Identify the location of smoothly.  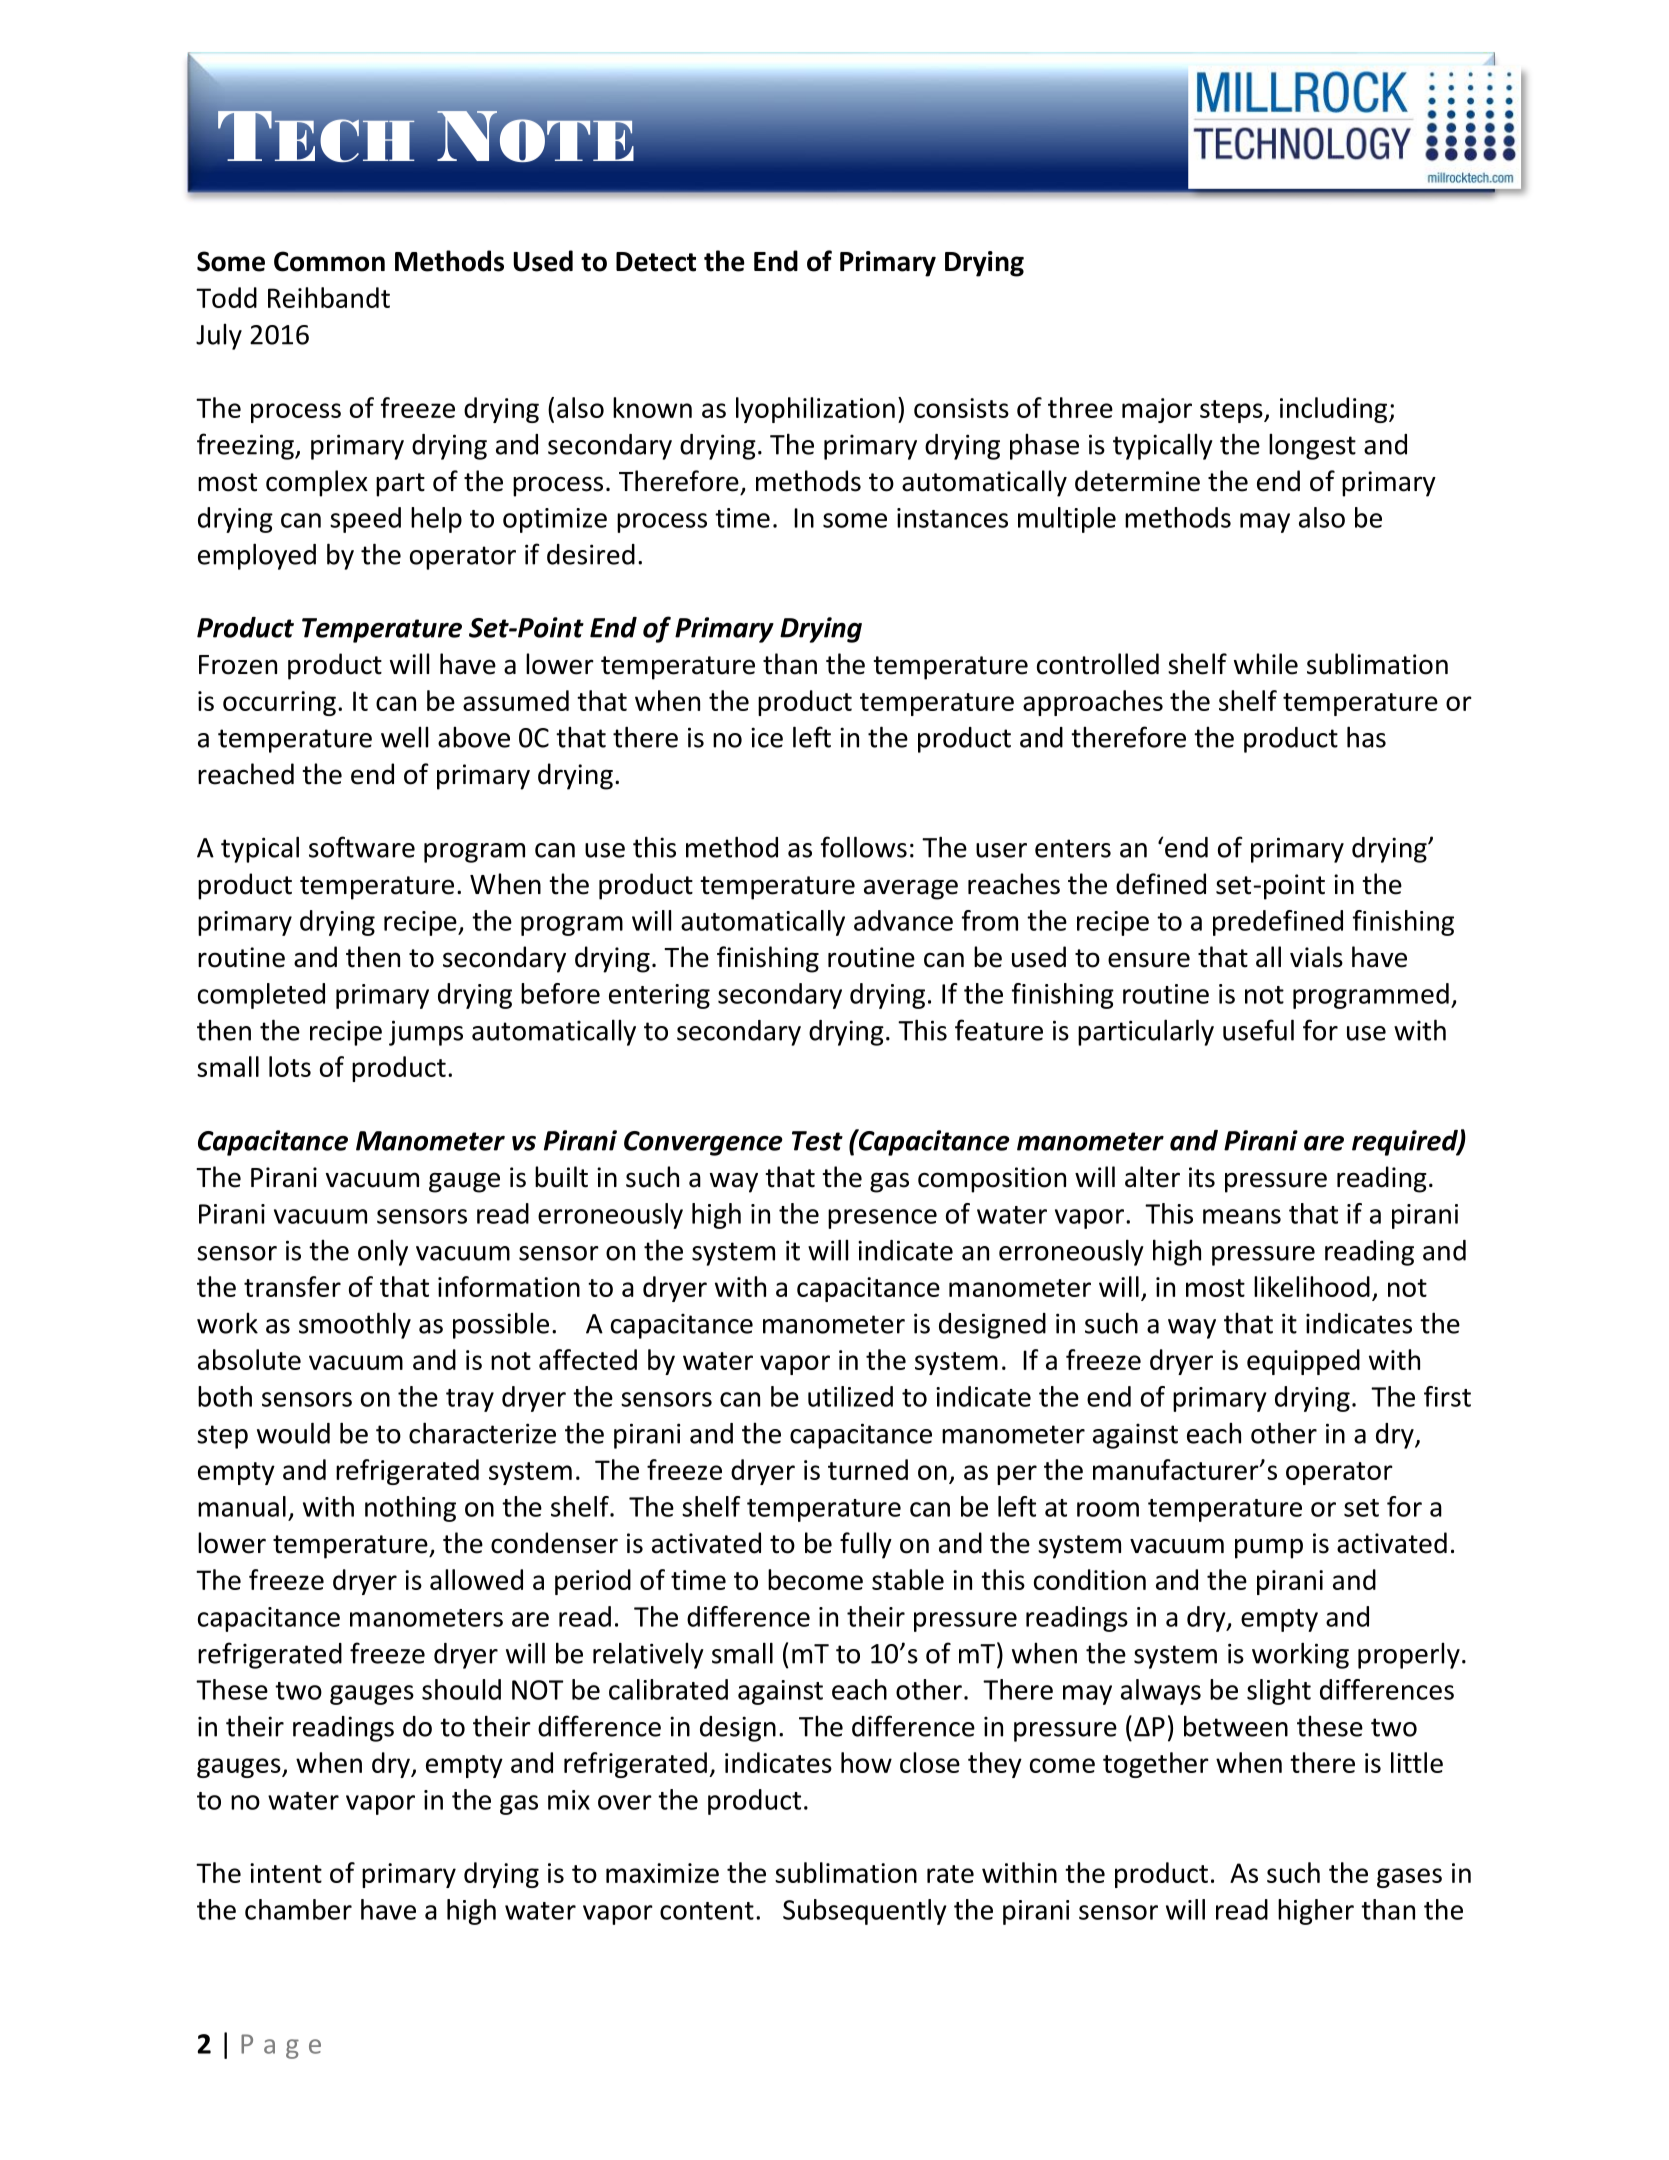
(355, 1325).
